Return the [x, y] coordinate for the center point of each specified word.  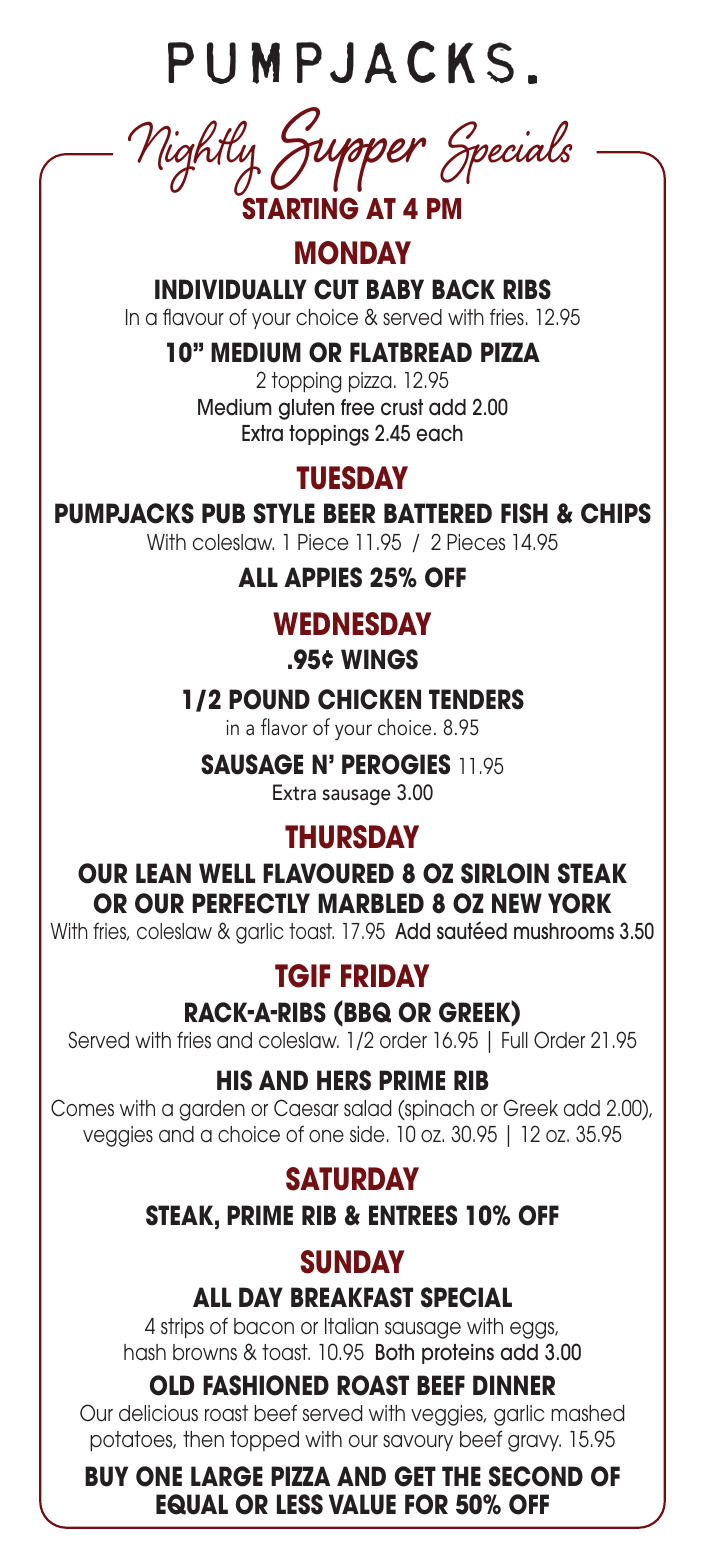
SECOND [536, 1476]
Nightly [196, 159]
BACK [463, 289]
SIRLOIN [505, 873]
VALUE [362, 1504]
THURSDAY [352, 837]
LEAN [163, 873]
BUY [106, 1476]
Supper [348, 149]
